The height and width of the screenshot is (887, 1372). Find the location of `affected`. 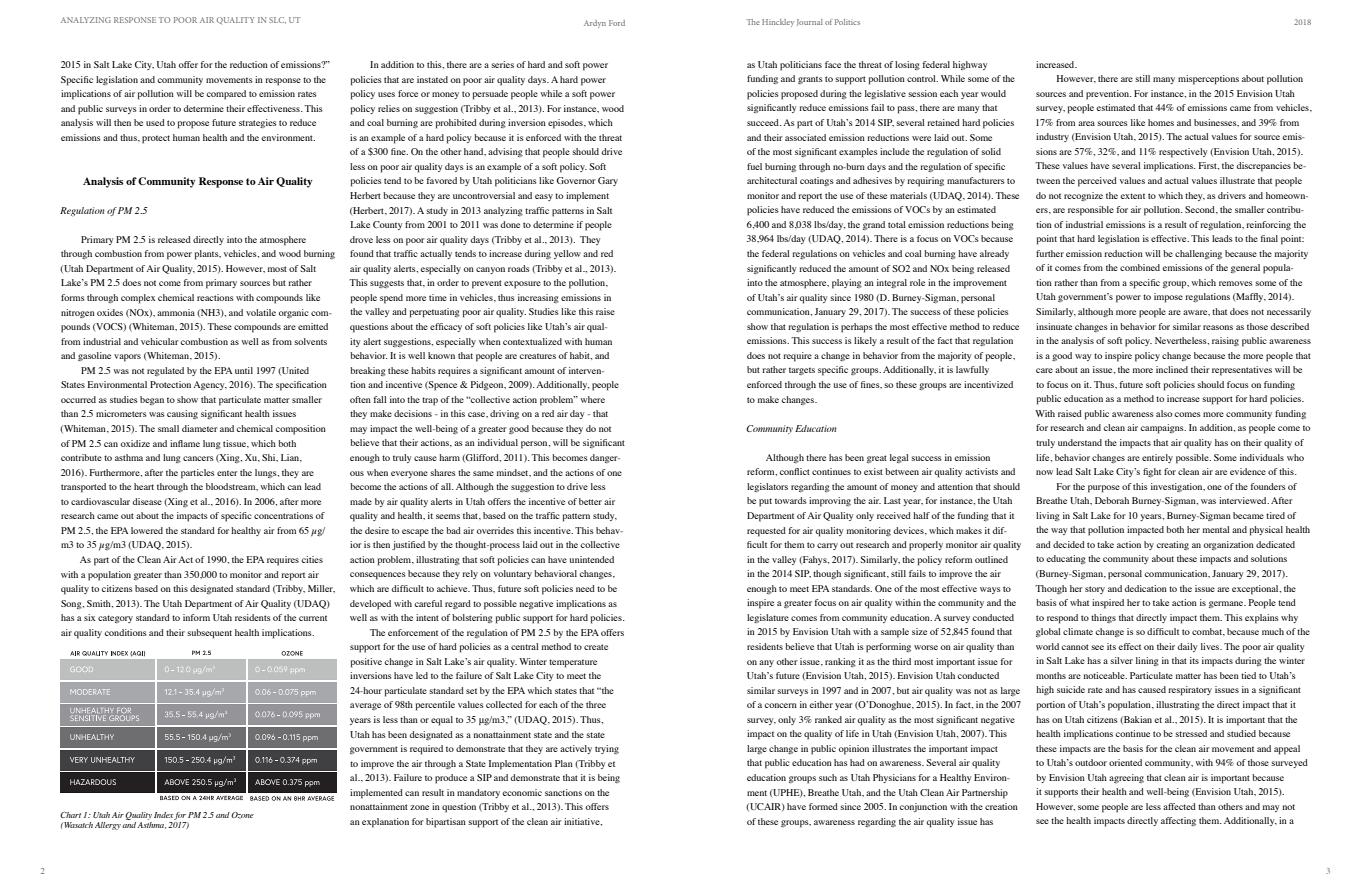

affected is located at coordinates (1179, 806).
